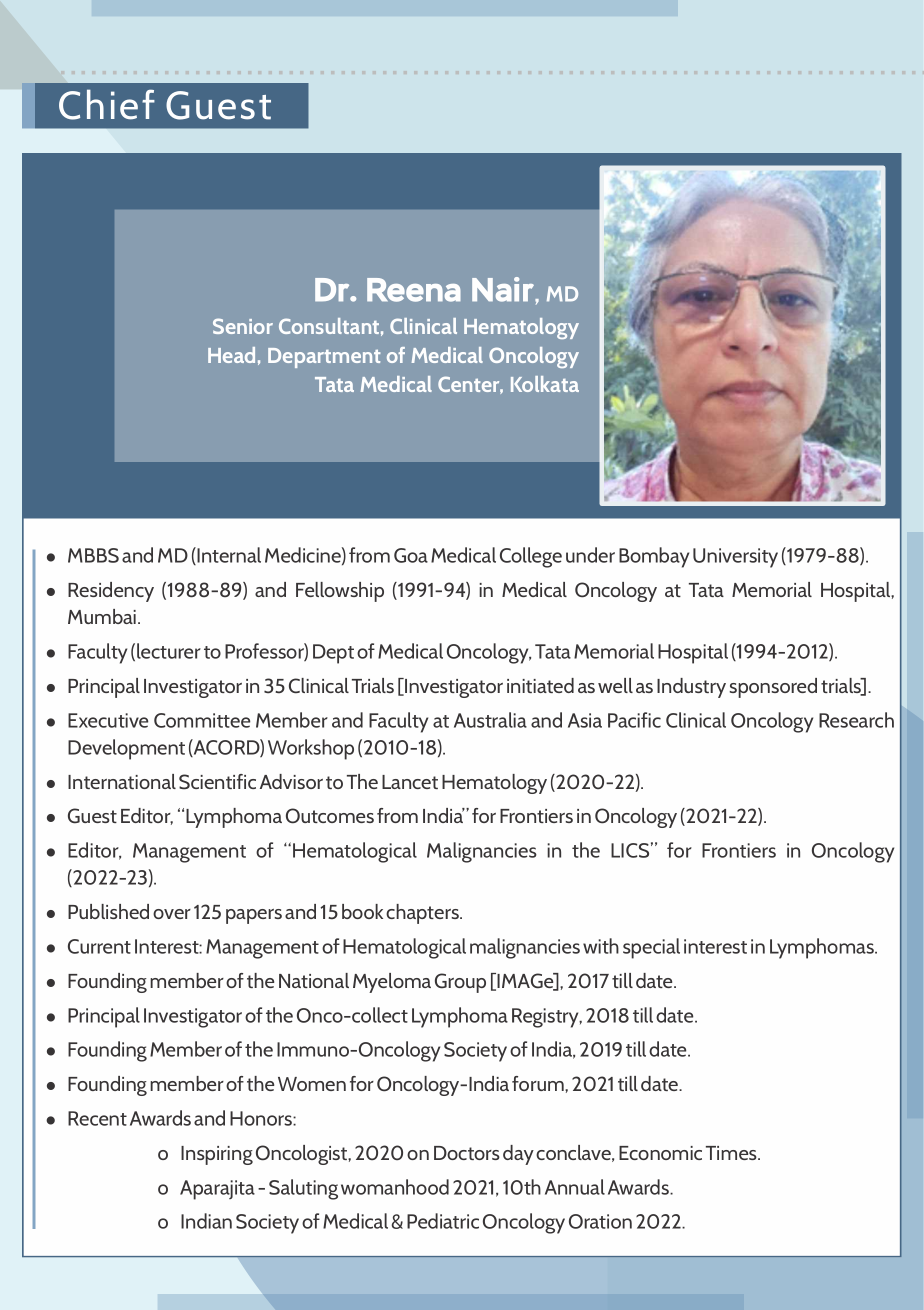  What do you see at coordinates (411, 555) in the image?
I see `Goa` at bounding box center [411, 555].
